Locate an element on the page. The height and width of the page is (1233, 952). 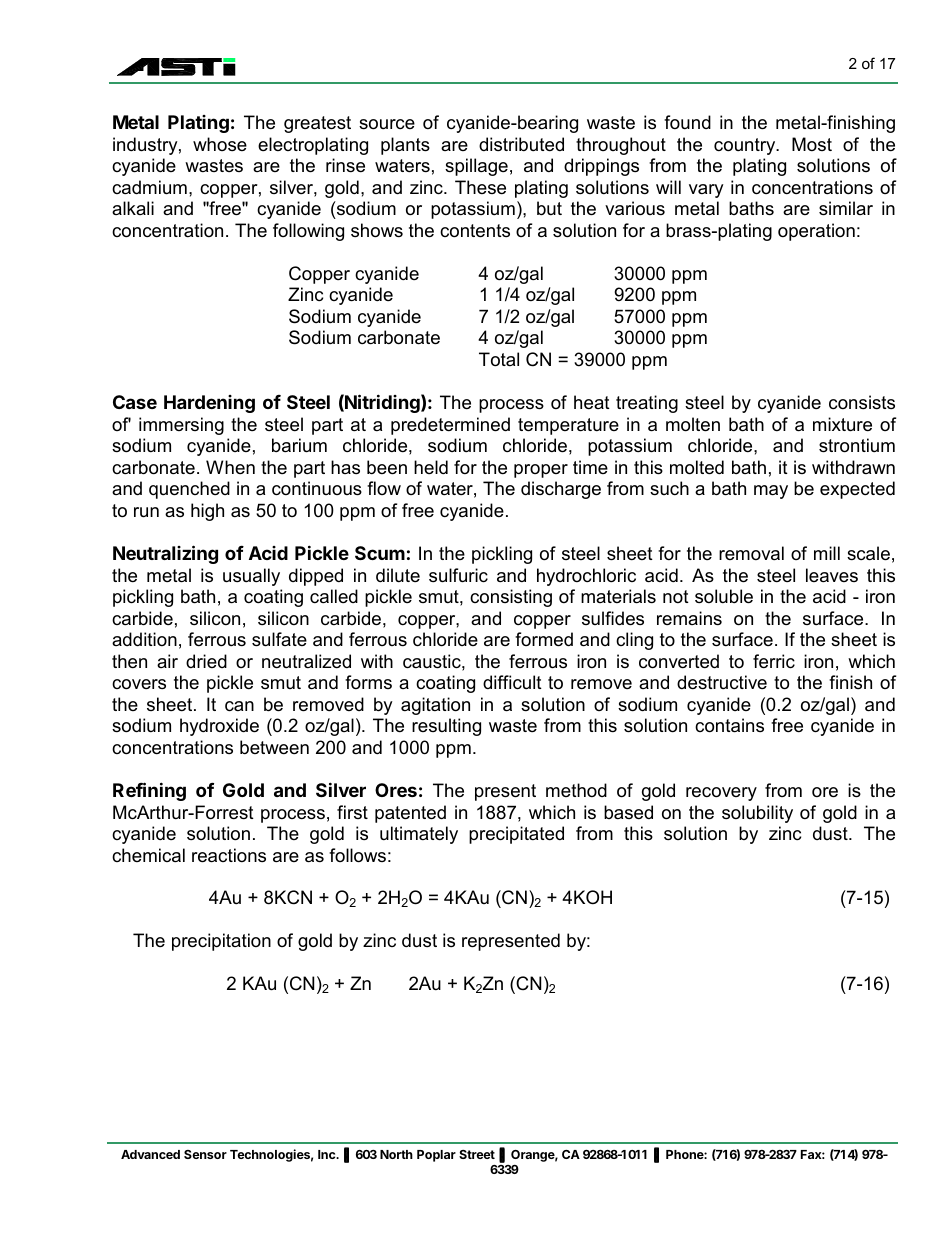
reactions is located at coordinates (229, 855).
